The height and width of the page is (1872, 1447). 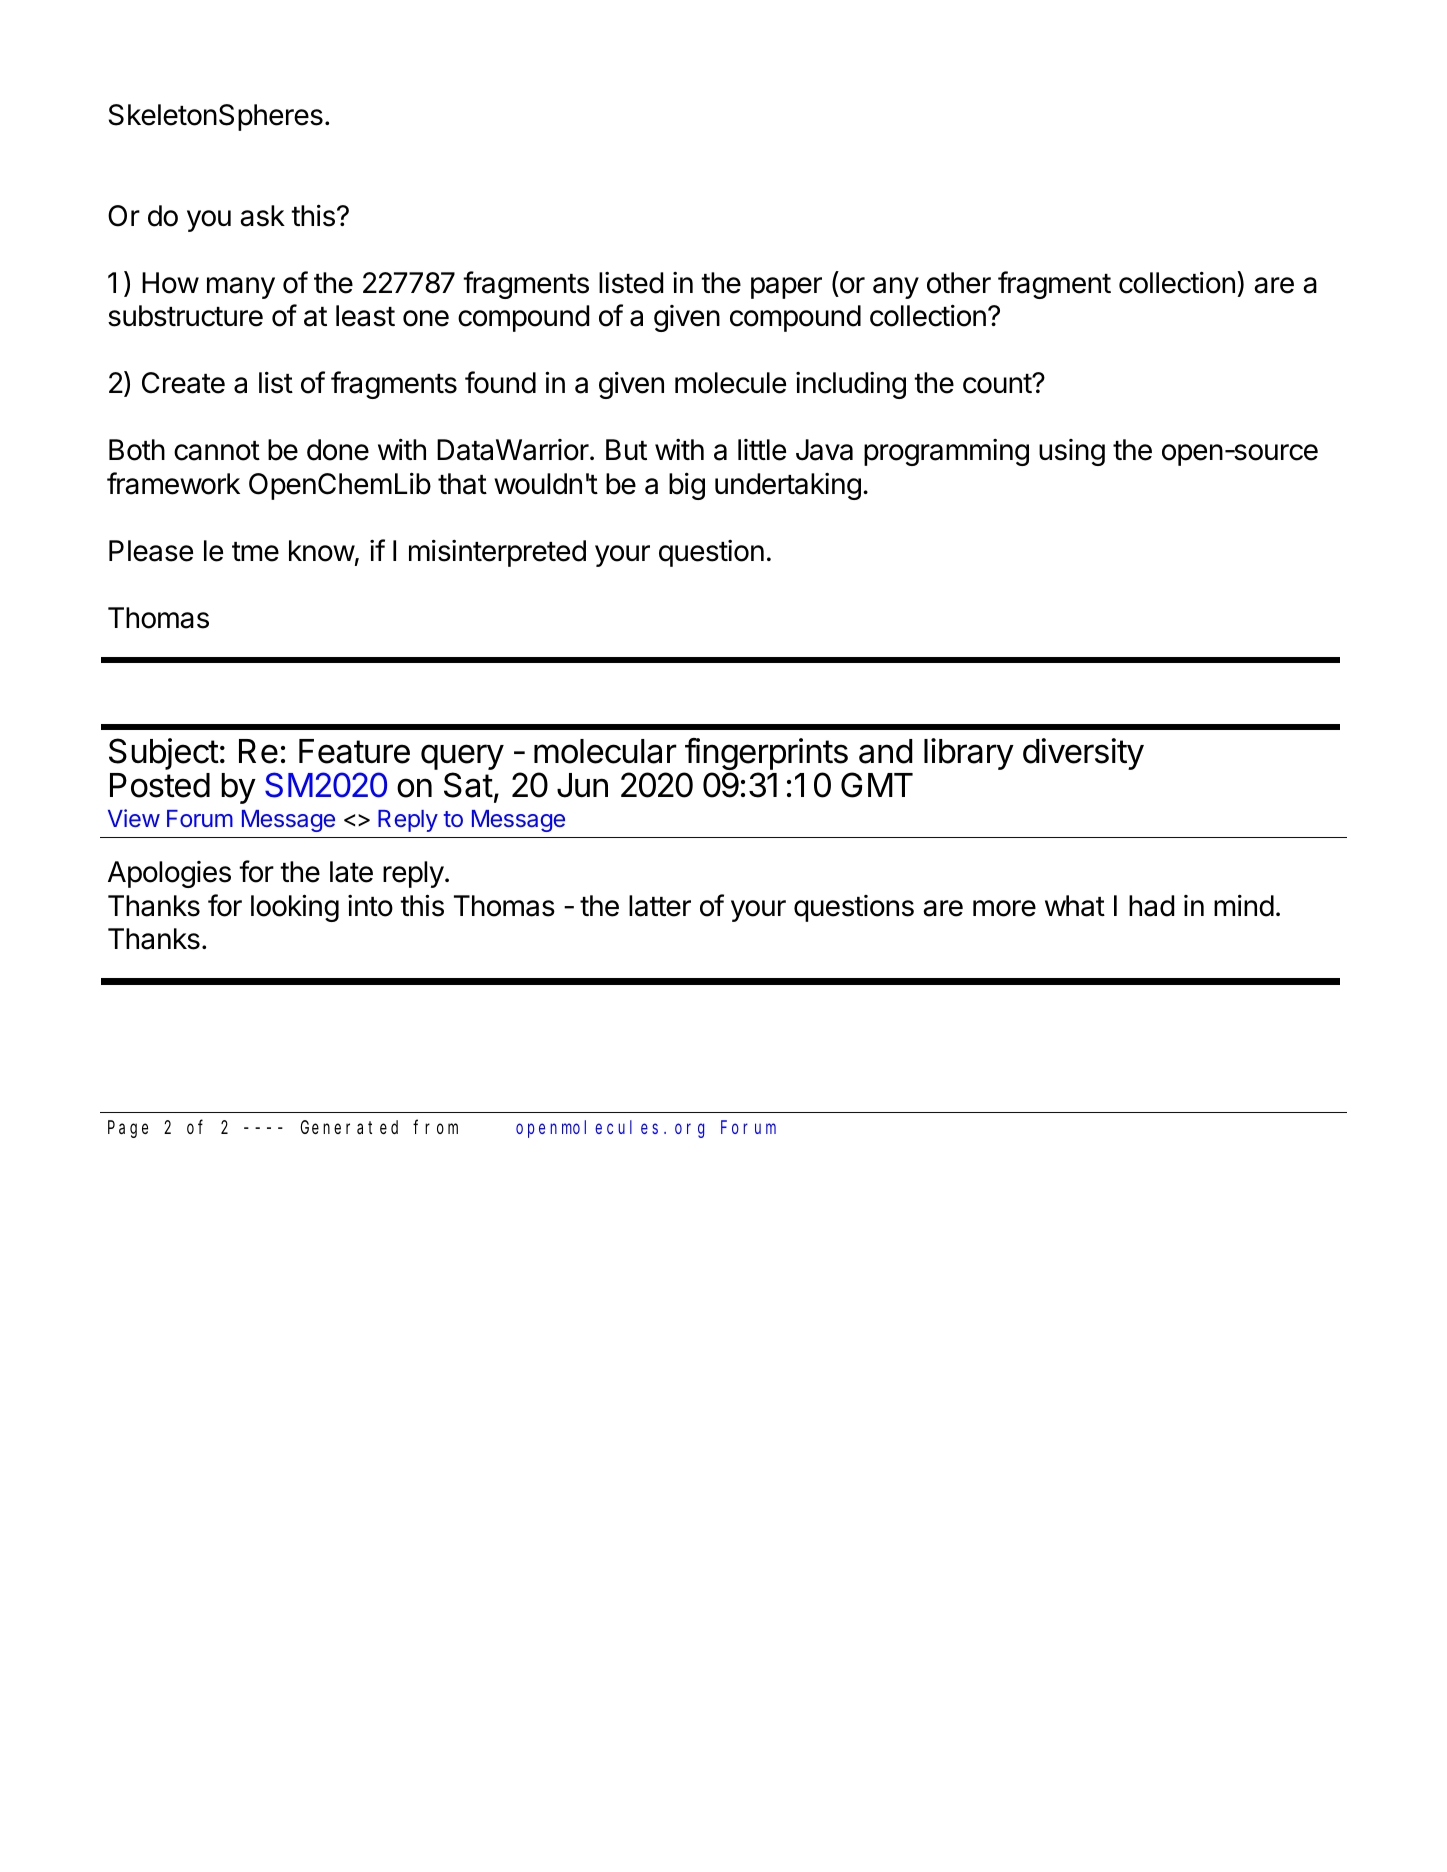 I want to click on other, so click(x=959, y=283).
